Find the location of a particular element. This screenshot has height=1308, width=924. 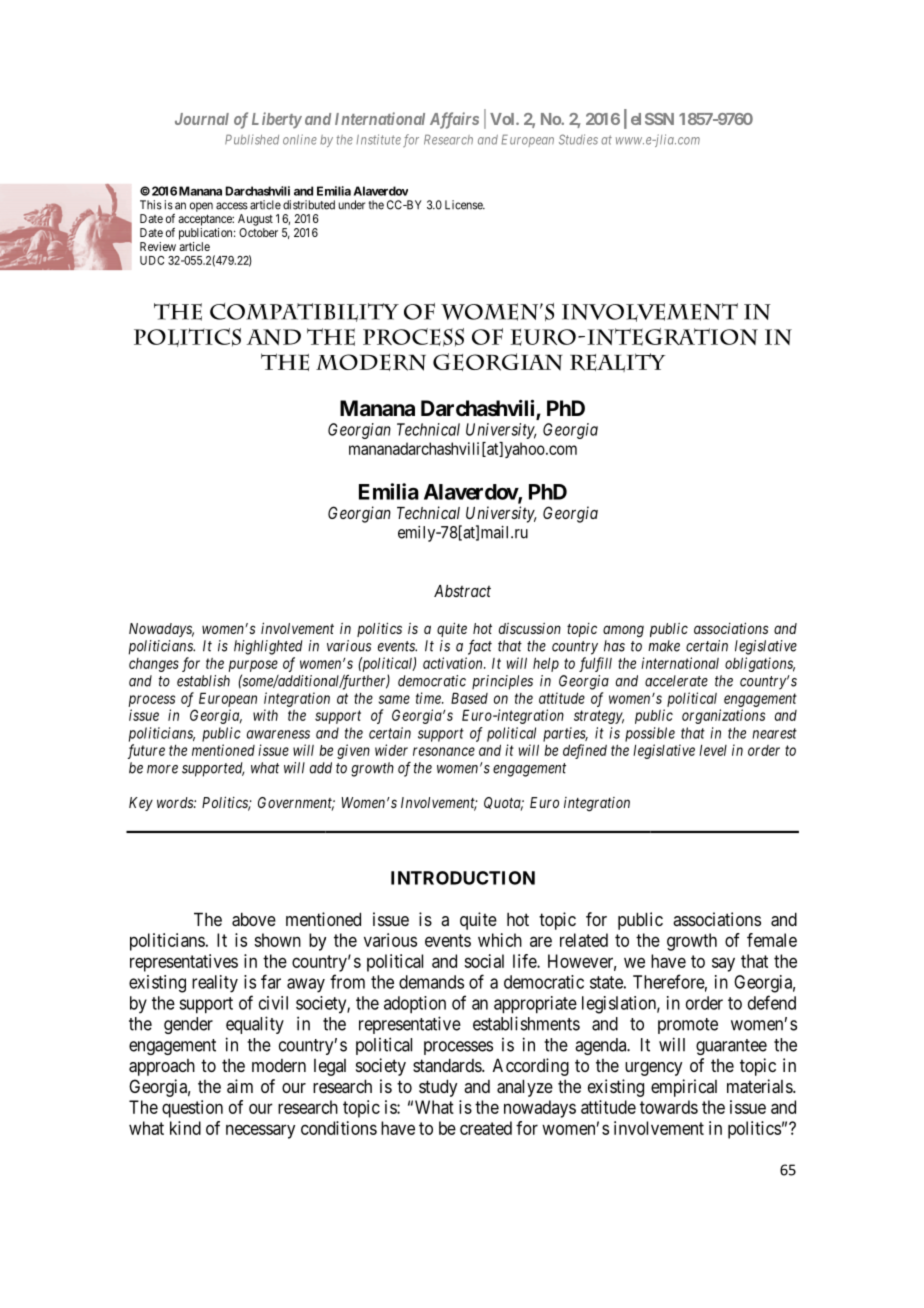

August is located at coordinates (255, 220).
